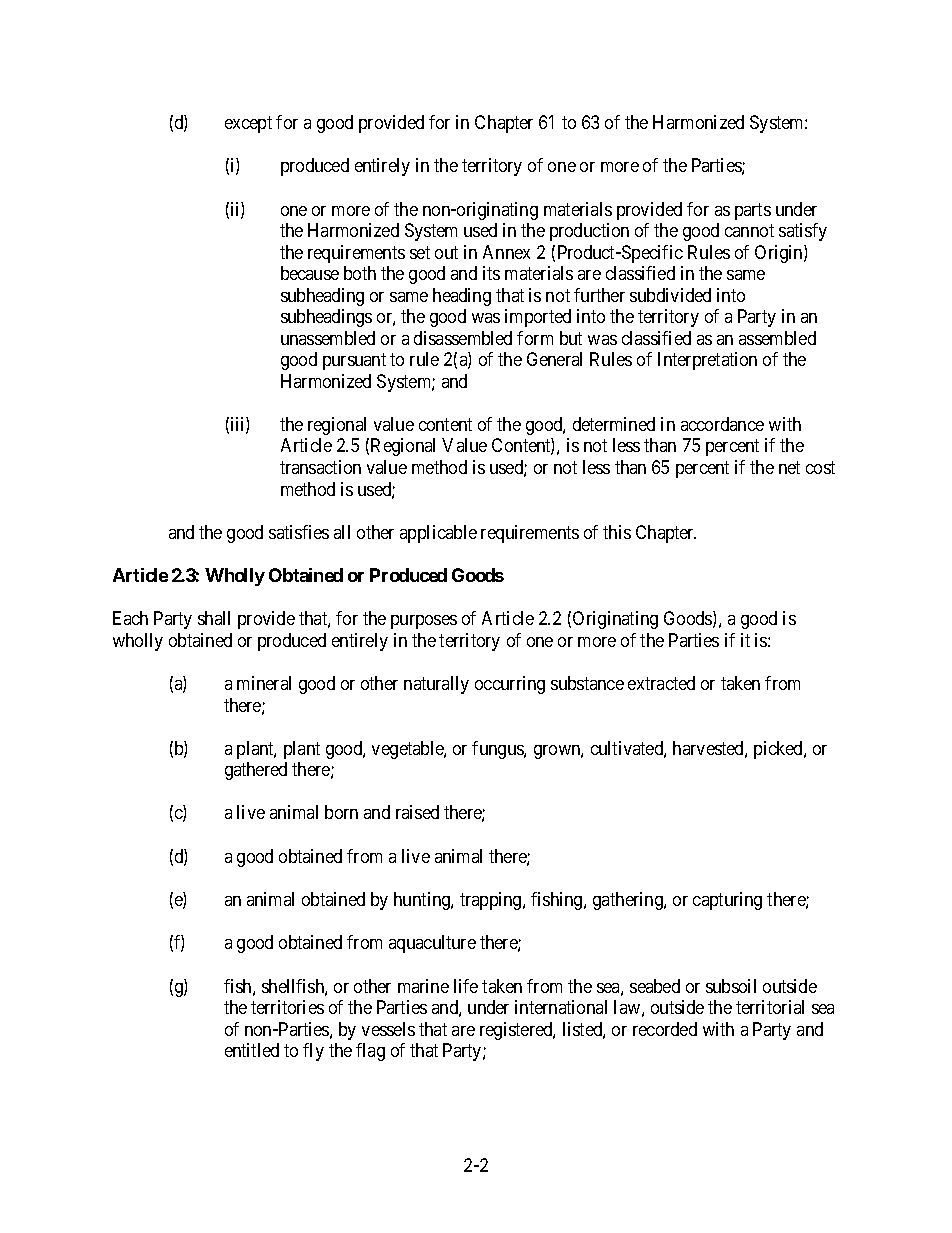 The height and width of the screenshot is (1233, 952). I want to click on mineral, so click(264, 683).
